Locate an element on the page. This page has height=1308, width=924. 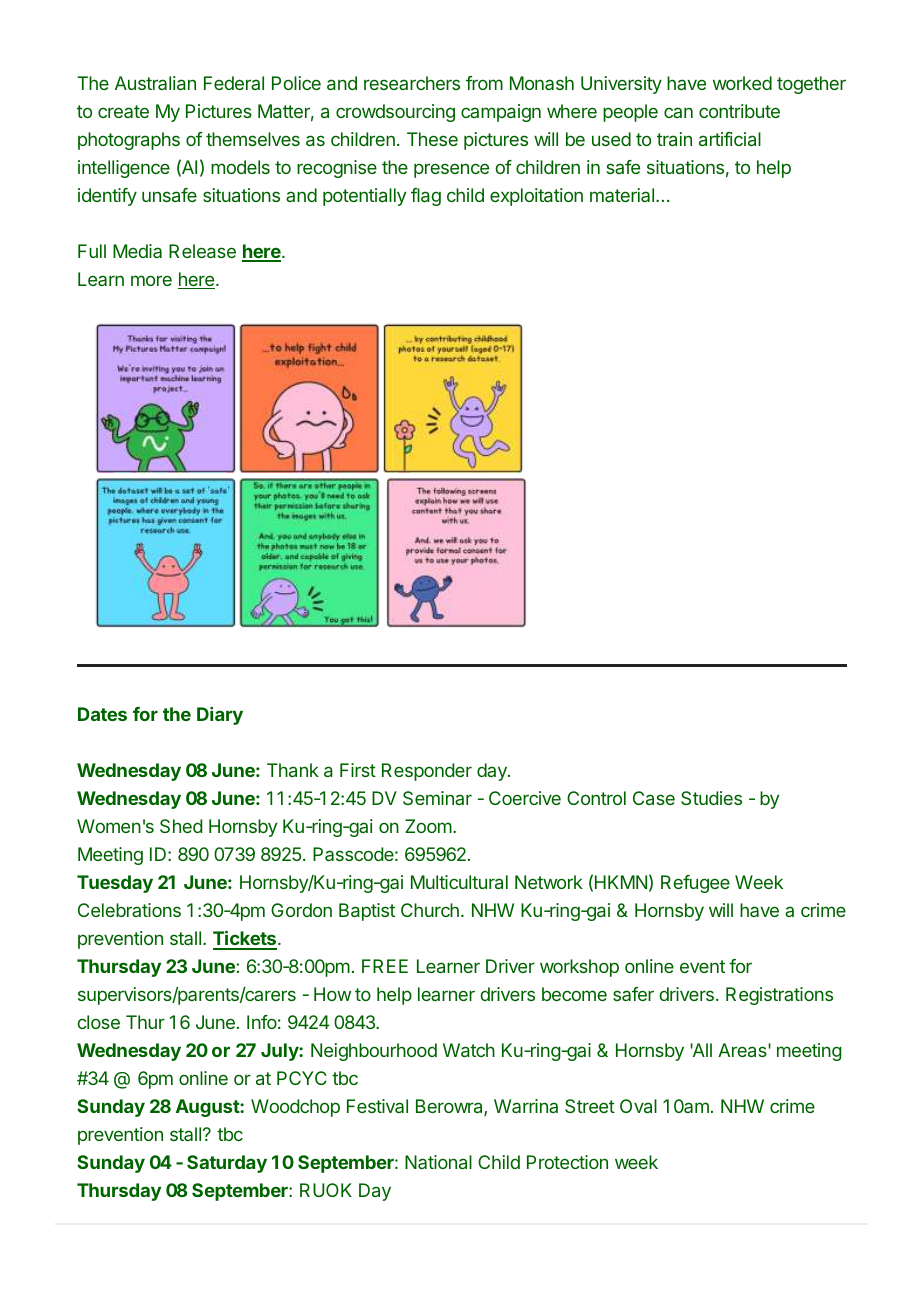
August is located at coordinates (208, 1108).
